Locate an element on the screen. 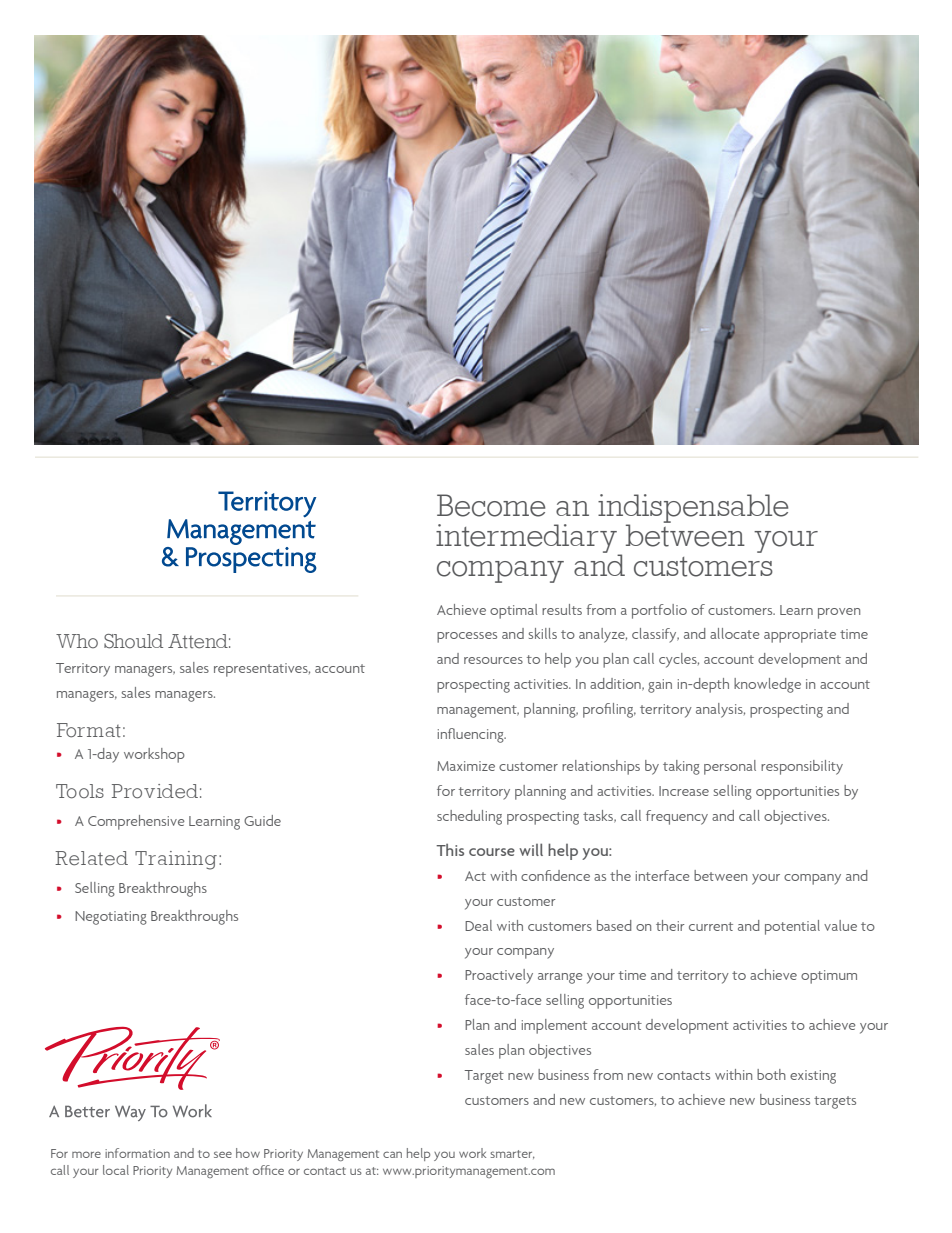 The width and height of the screenshot is (952, 1233). Comprehensive is located at coordinates (136, 822).
